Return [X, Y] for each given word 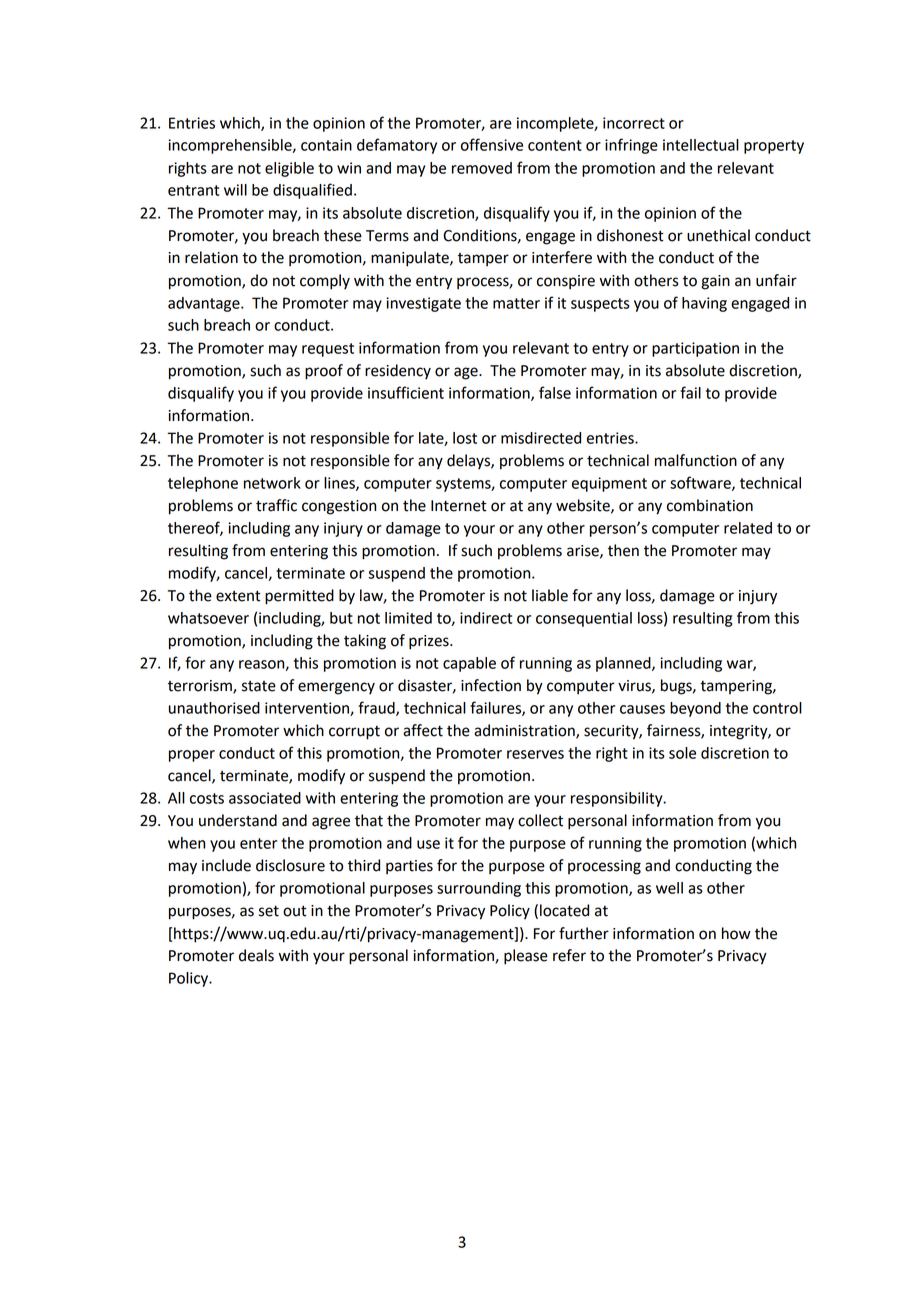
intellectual [701, 145]
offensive [492, 144]
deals [256, 955]
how [736, 933]
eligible [289, 169]
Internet [459, 506]
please [526, 957]
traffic [276, 505]
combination [710, 505]
